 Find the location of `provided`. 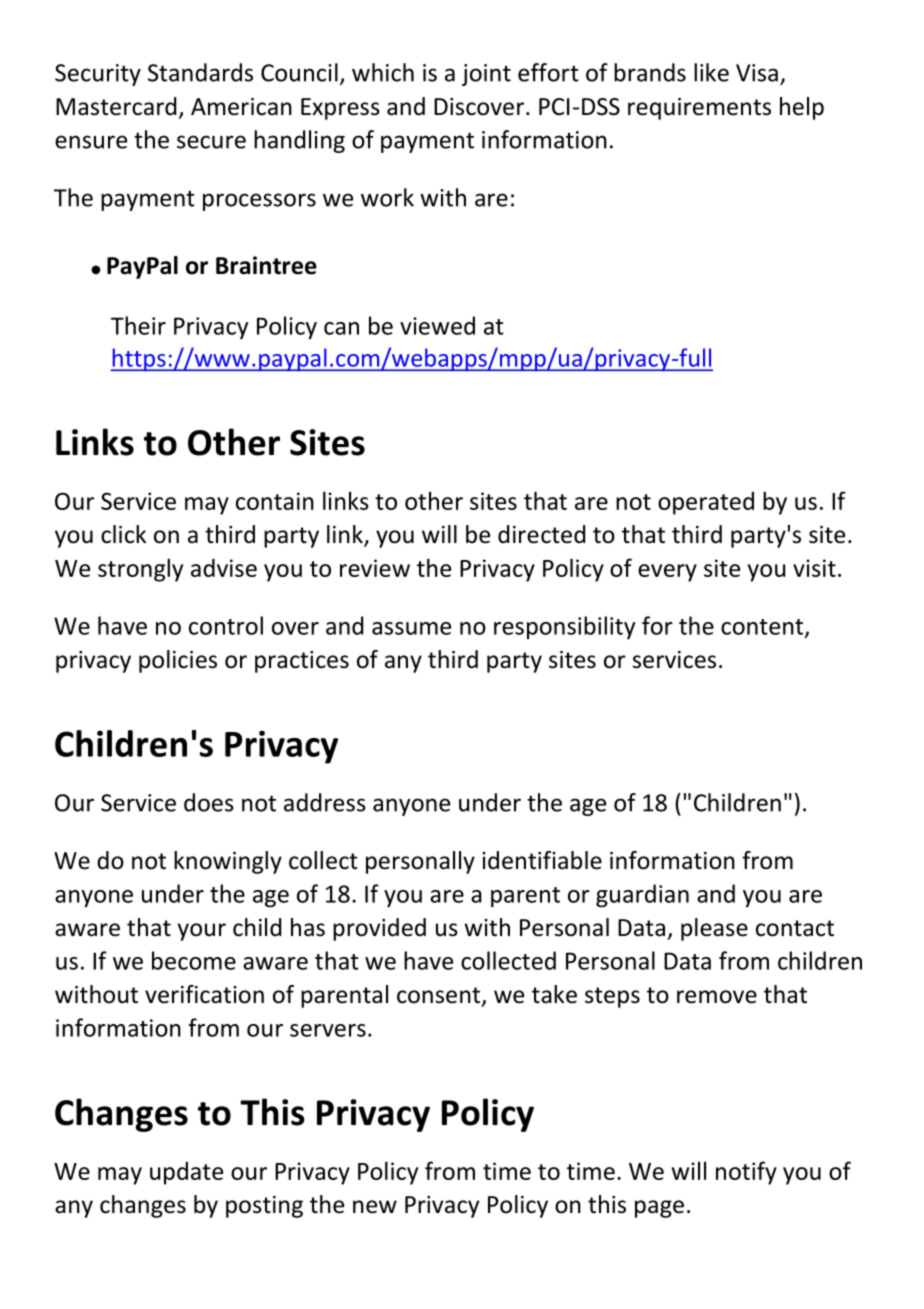

provided is located at coordinates (379, 929).
